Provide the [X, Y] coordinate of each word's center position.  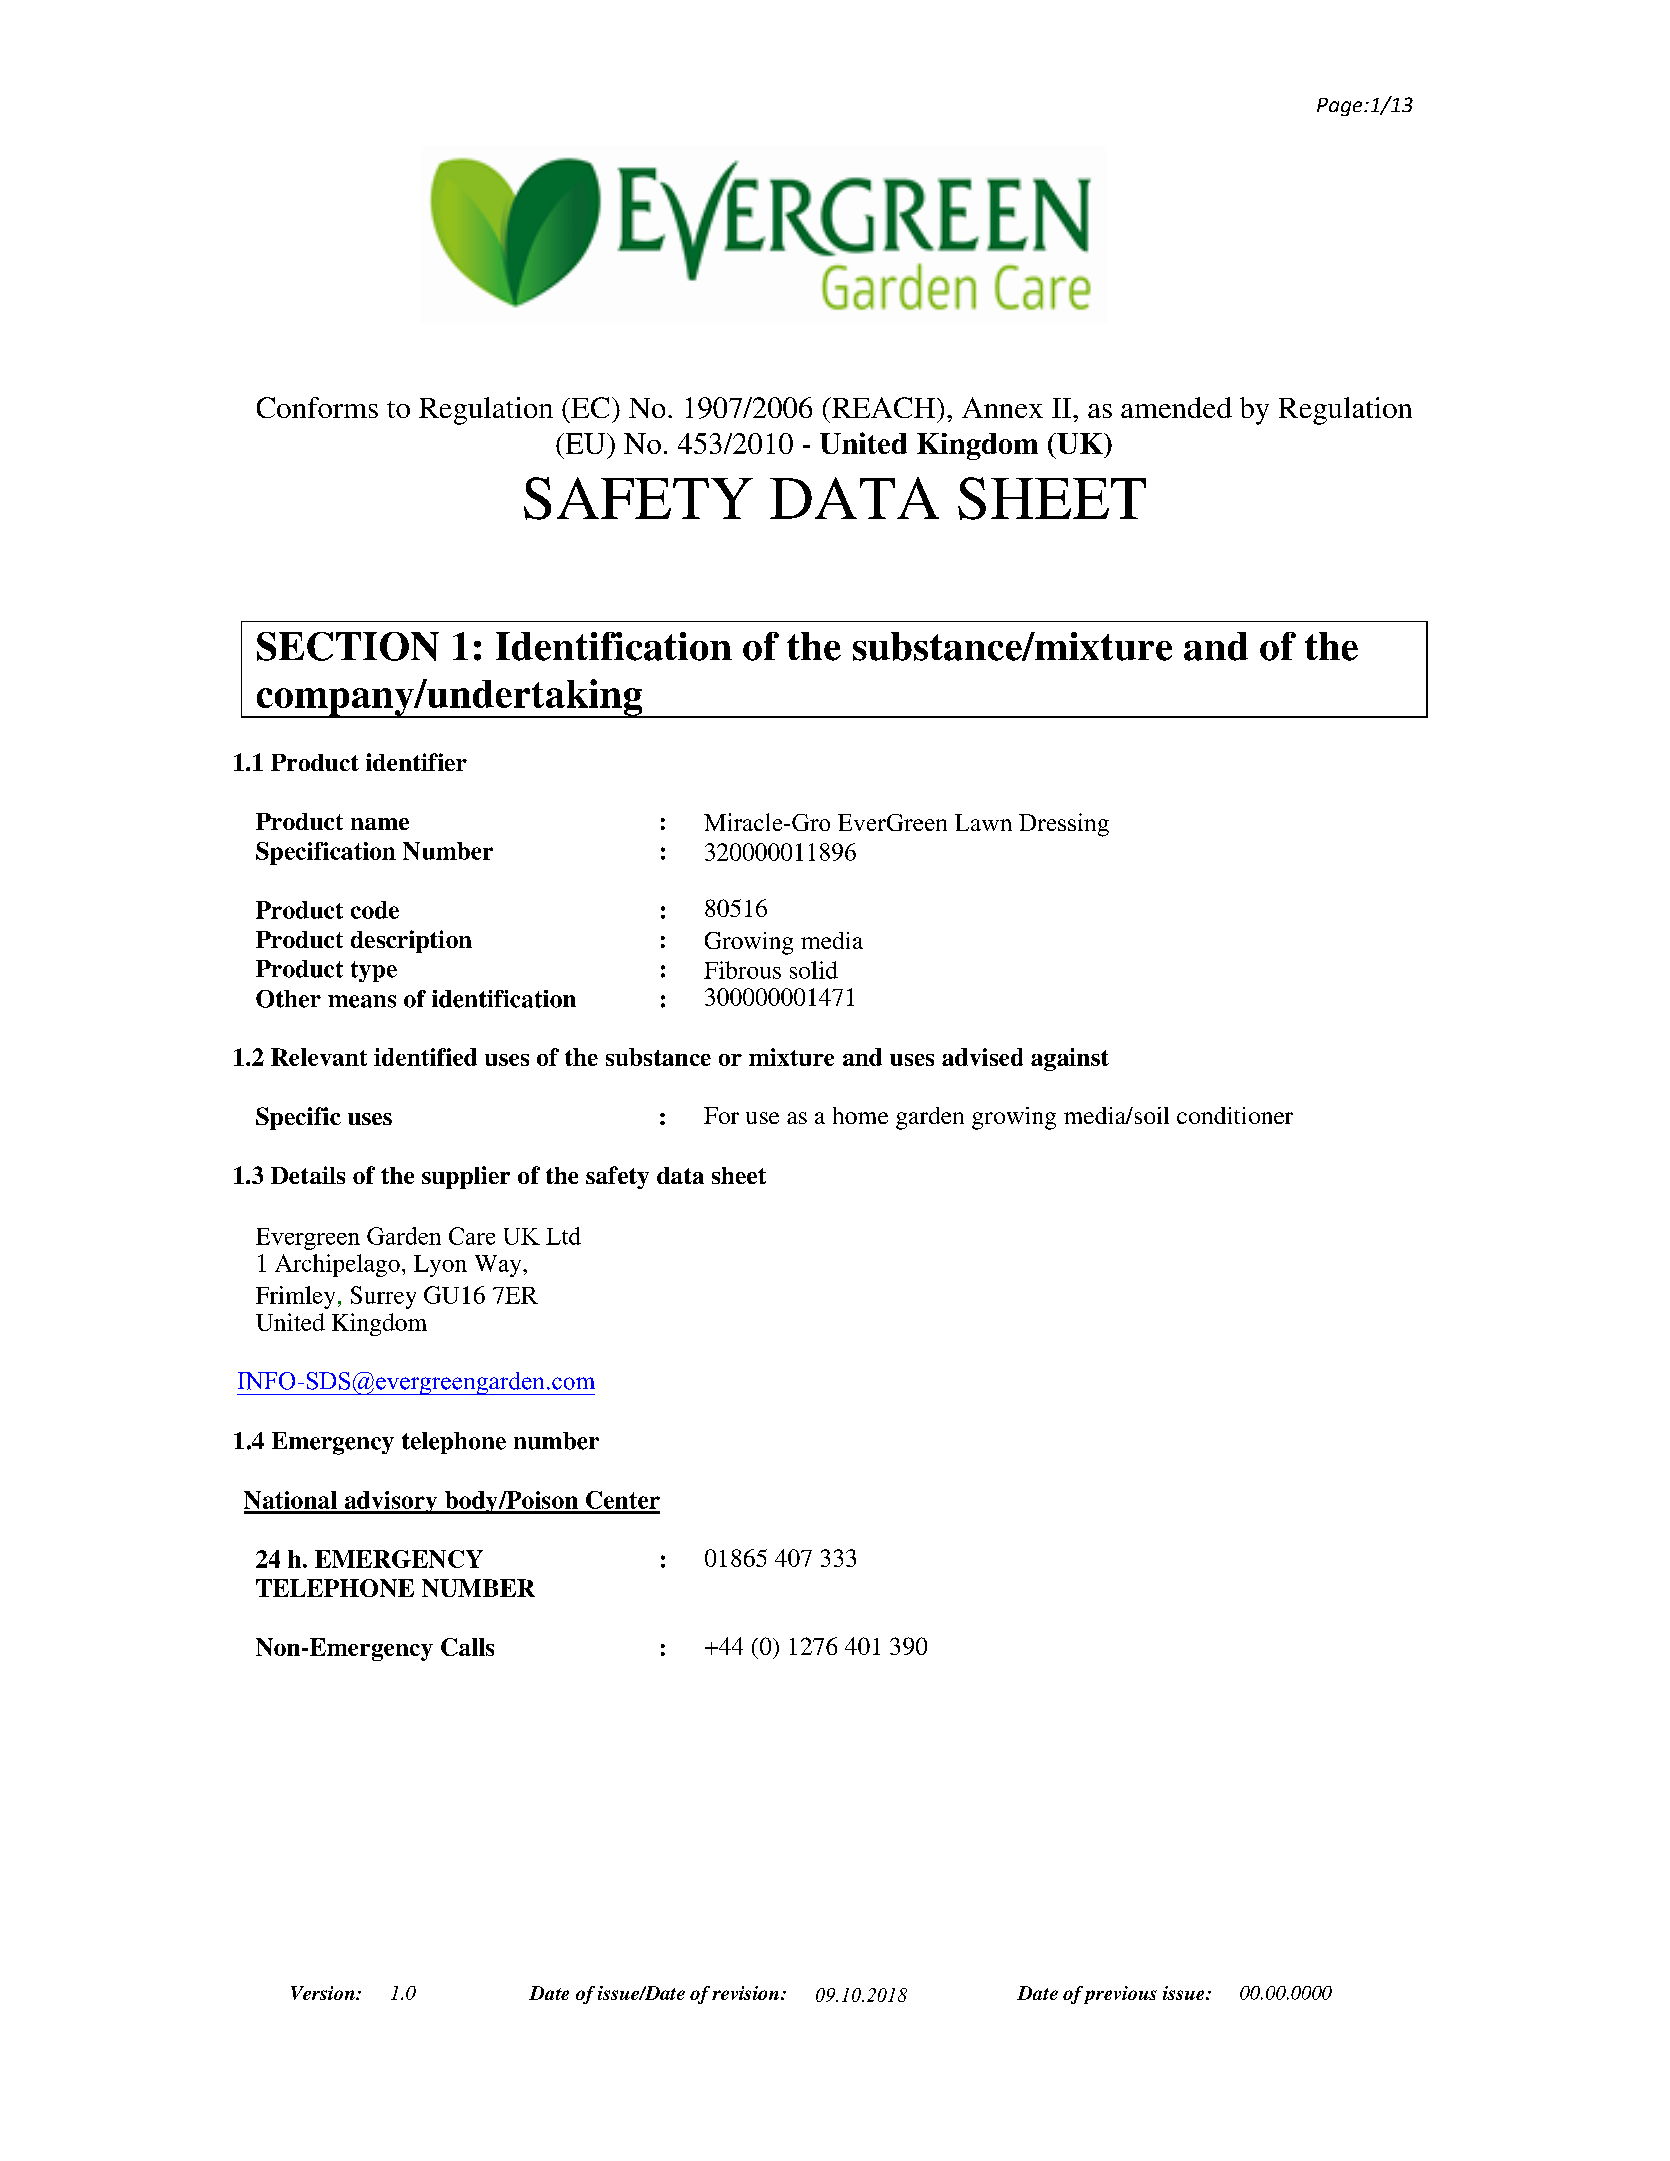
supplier [466, 1177]
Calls [467, 1647]
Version [324, 1993]
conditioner [1235, 1115]
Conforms [317, 407]
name [380, 824]
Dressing [1064, 825]
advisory [391, 1502]
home [860, 1115]
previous [1120, 1995]
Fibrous [742, 970]
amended [1176, 407]
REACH [883, 407]
